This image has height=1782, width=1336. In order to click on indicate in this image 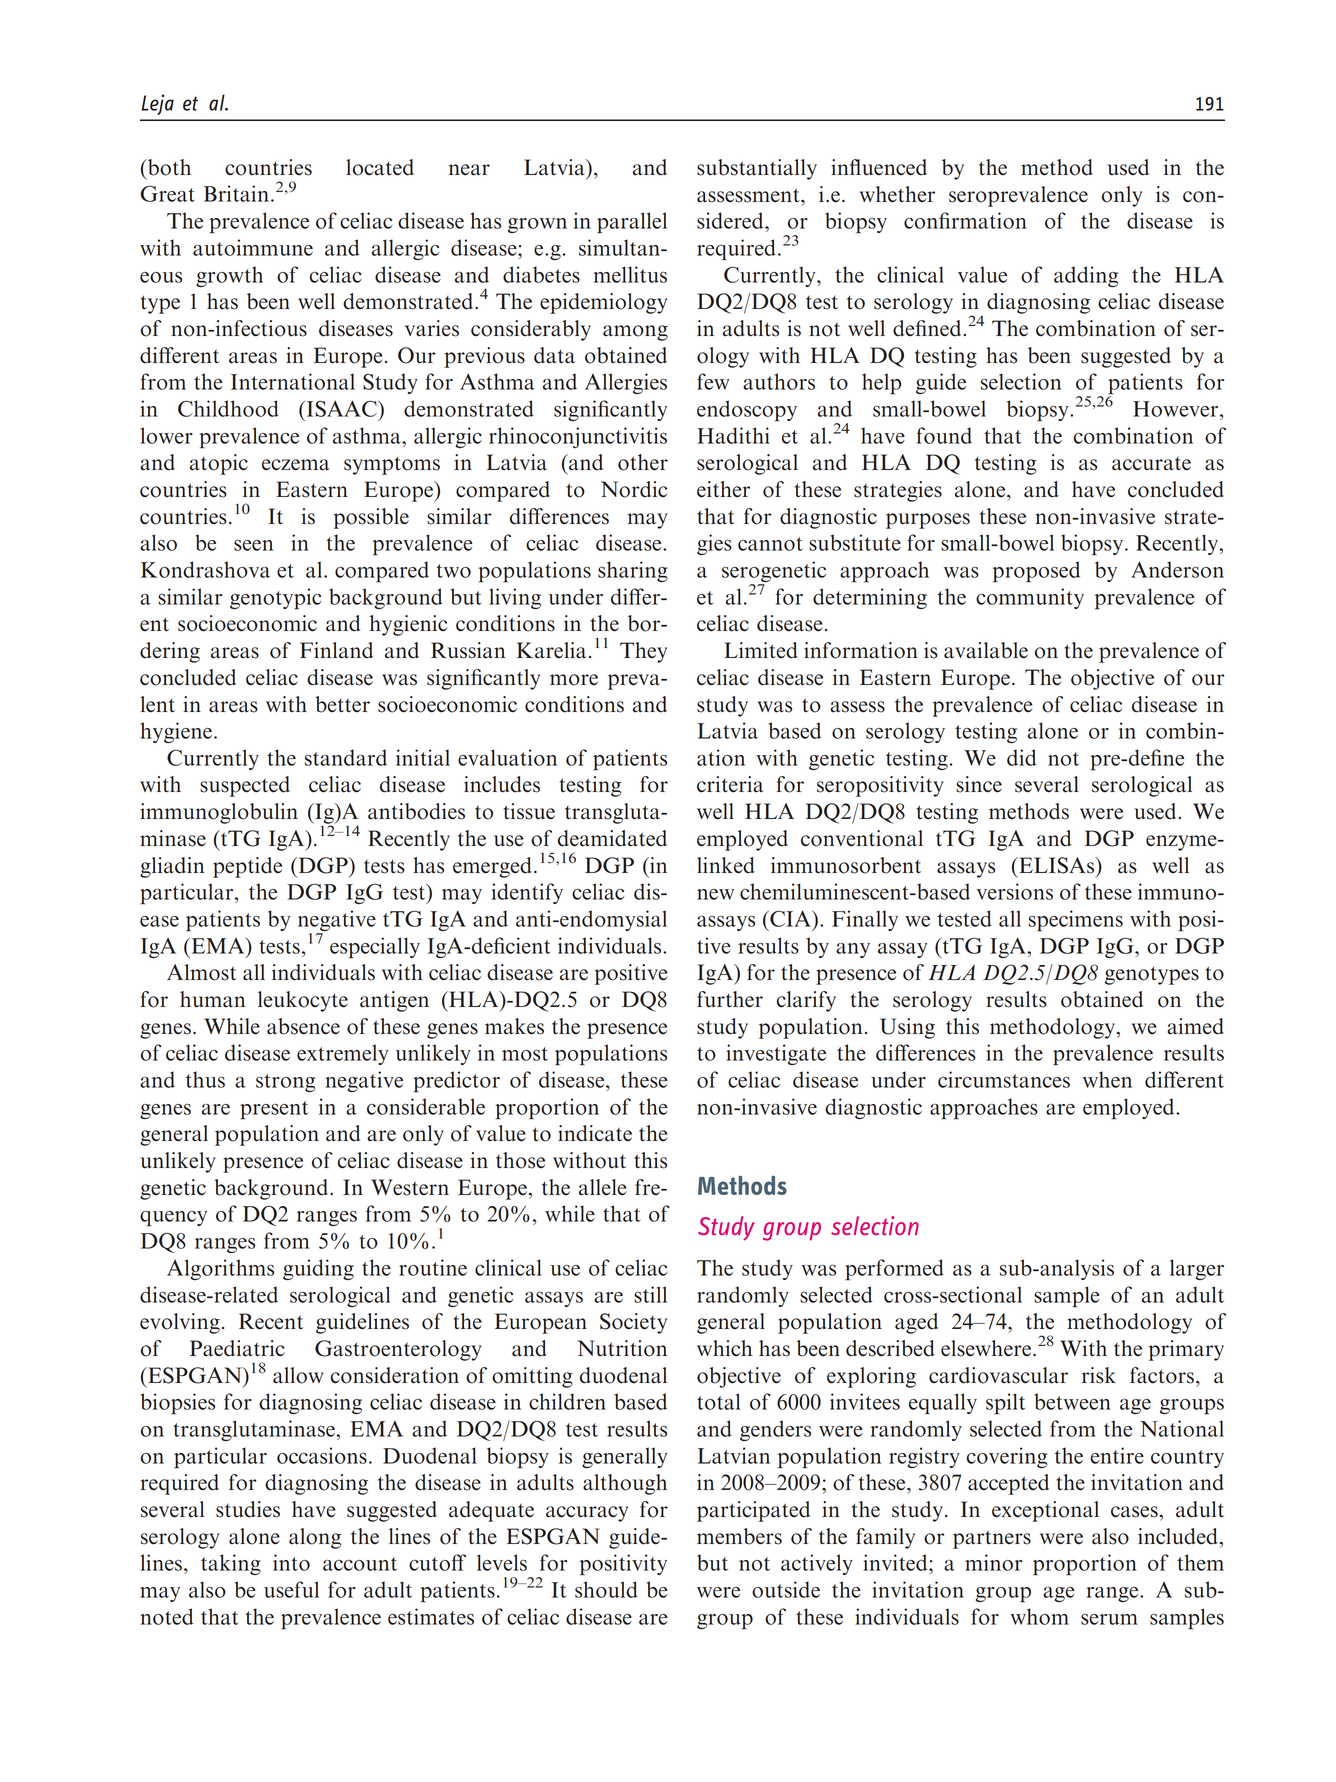, I will do `click(595, 1133)`.
